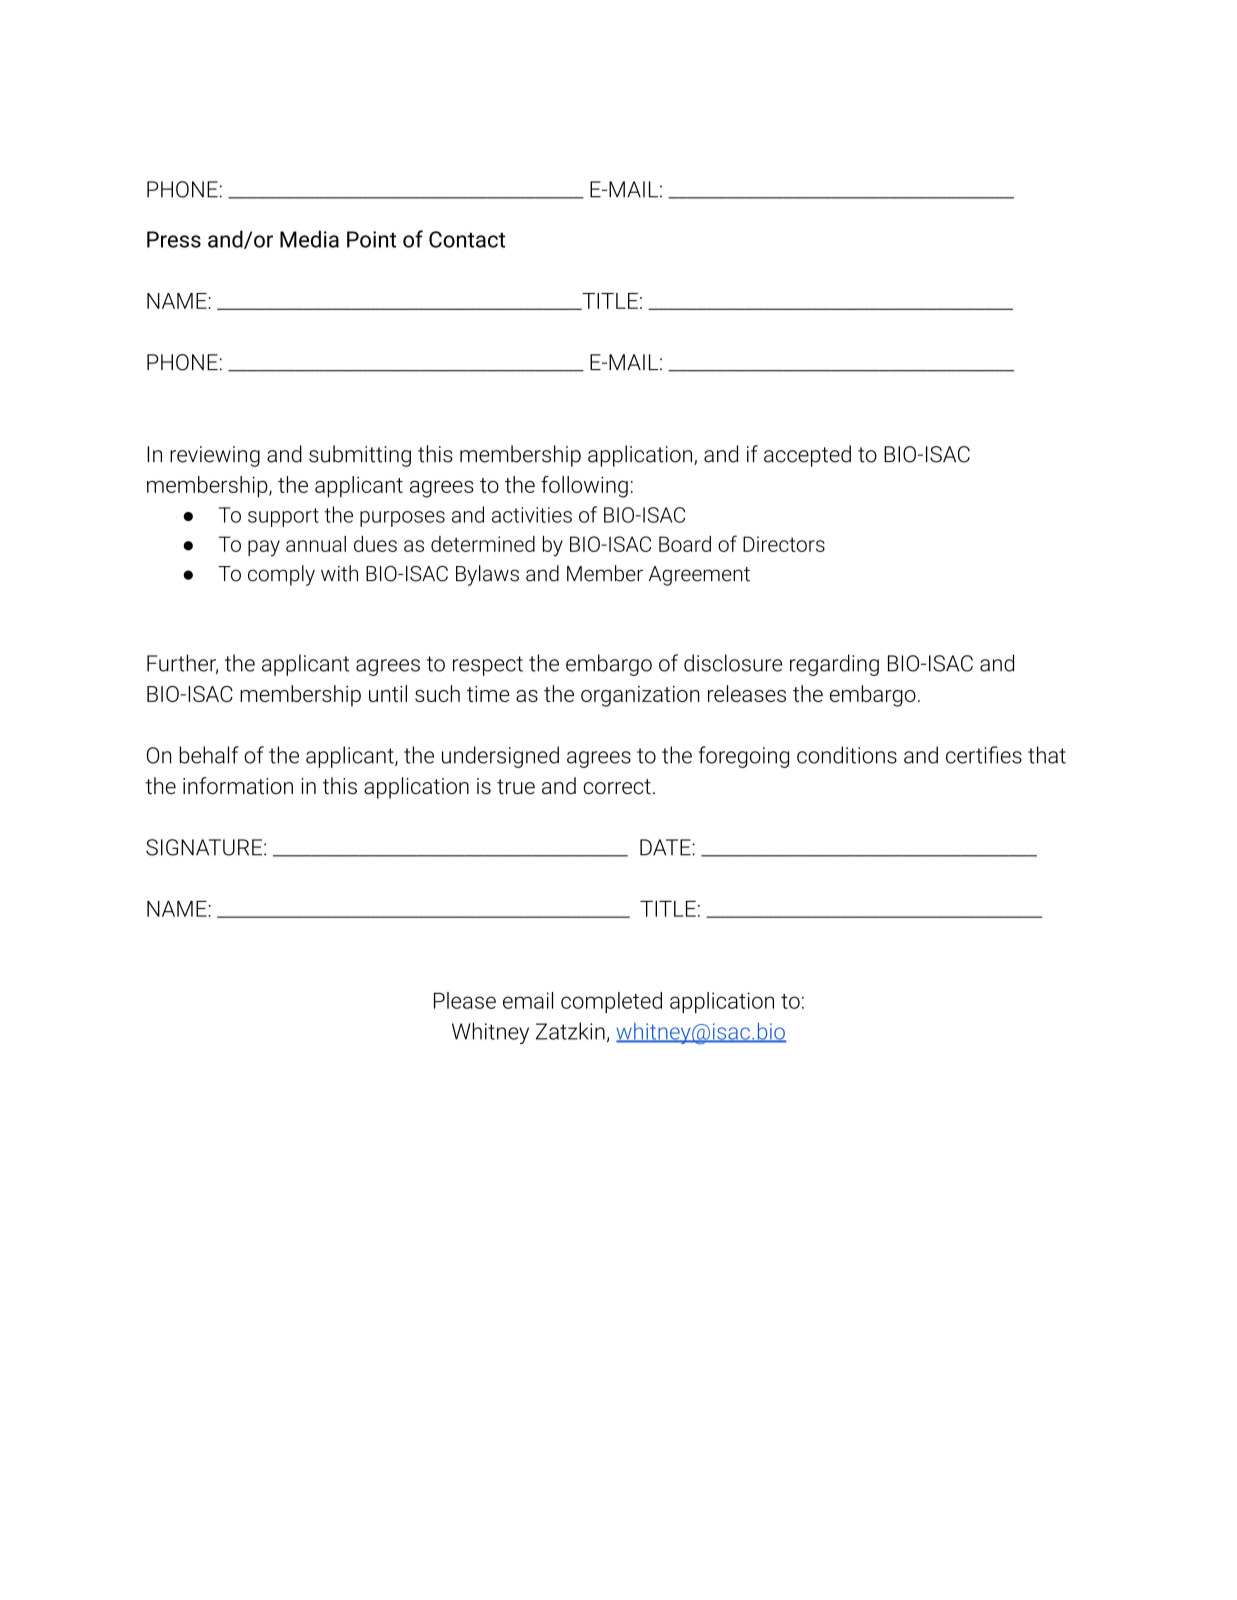 The image size is (1237, 1600). Describe the element at coordinates (465, 1000) in the document. I see `Please` at that location.
